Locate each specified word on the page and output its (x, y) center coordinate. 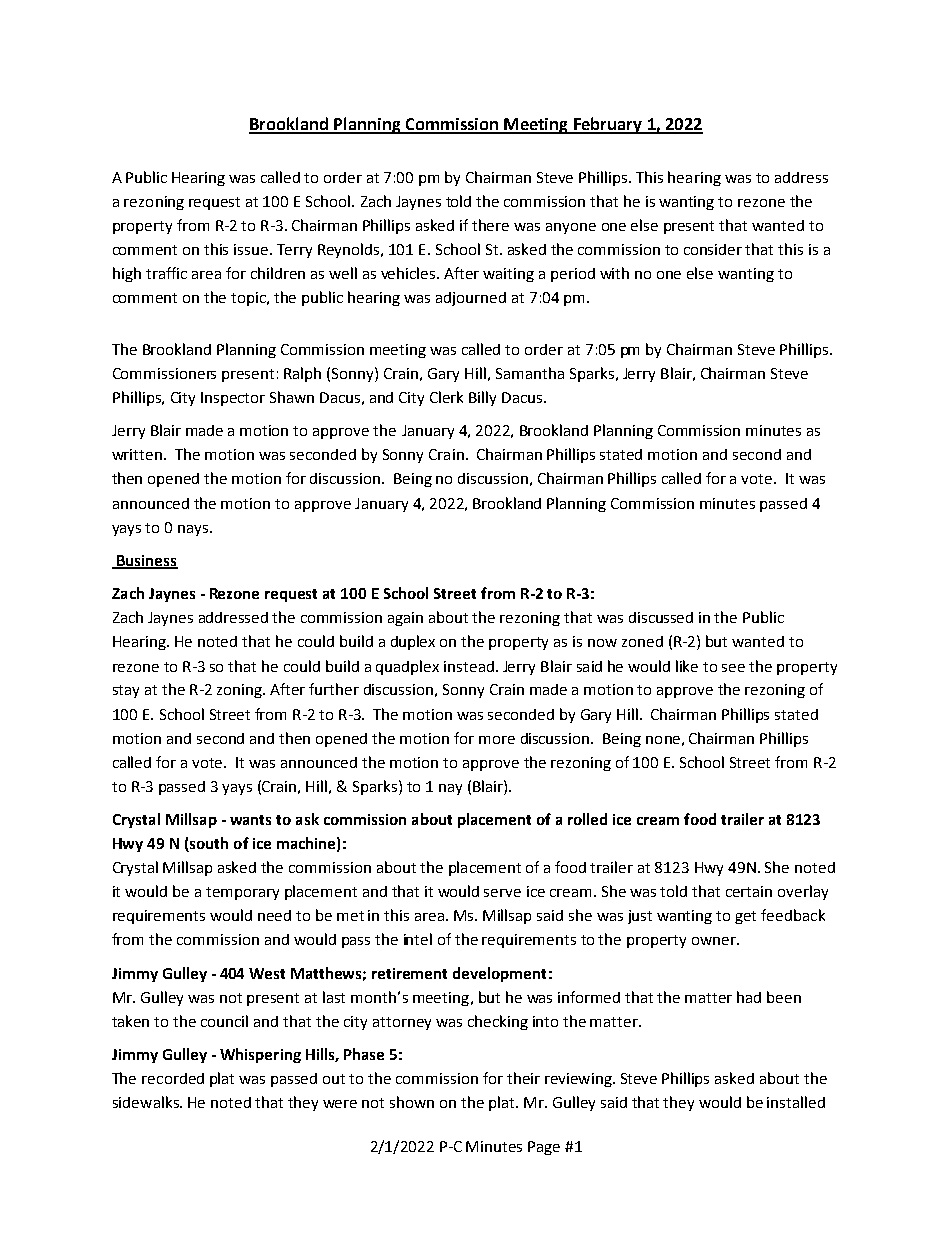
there (490, 225)
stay (126, 691)
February (608, 125)
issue (251, 249)
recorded (173, 1078)
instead (469, 666)
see (733, 668)
